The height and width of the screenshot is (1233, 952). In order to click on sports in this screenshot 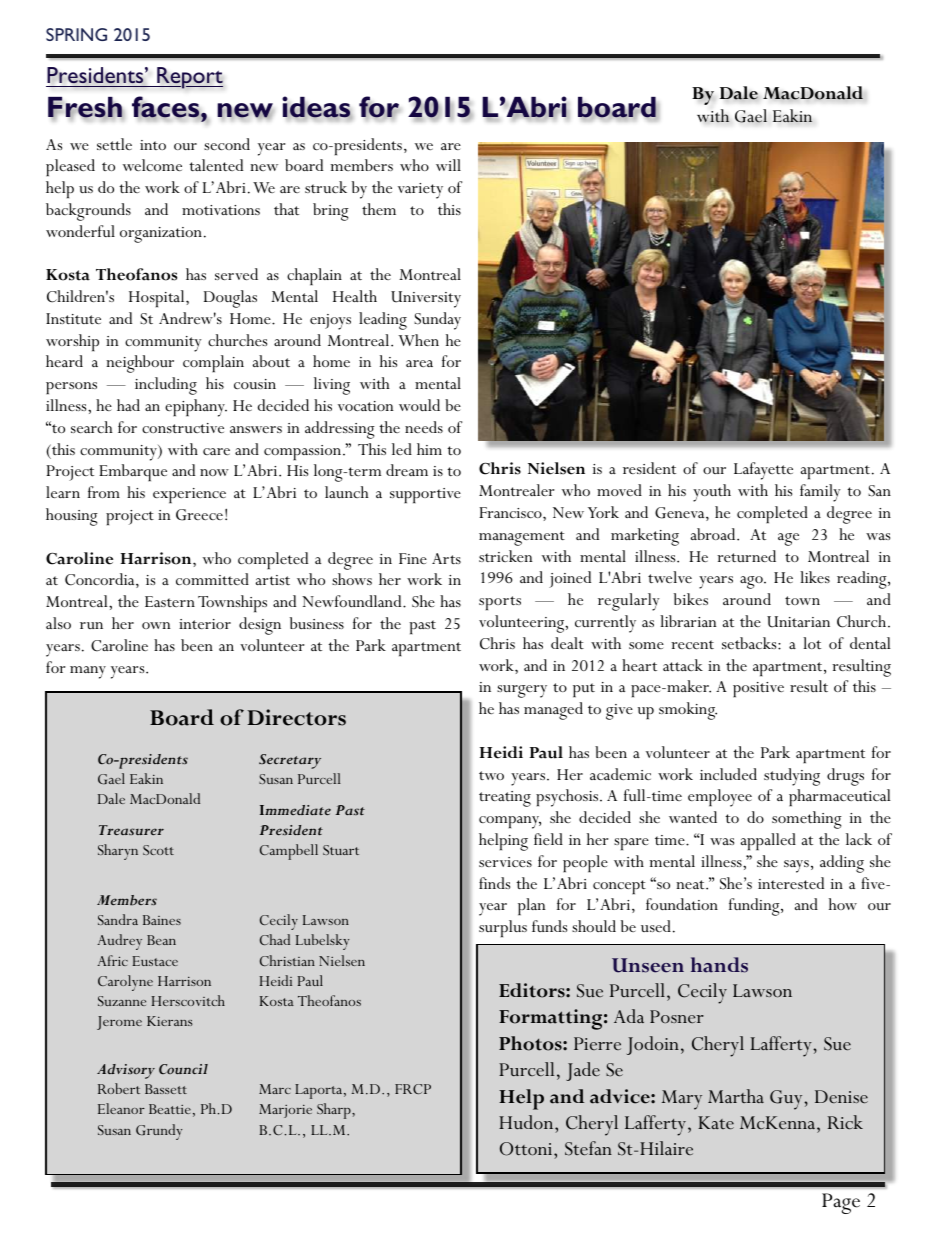, I will do `click(500, 603)`.
